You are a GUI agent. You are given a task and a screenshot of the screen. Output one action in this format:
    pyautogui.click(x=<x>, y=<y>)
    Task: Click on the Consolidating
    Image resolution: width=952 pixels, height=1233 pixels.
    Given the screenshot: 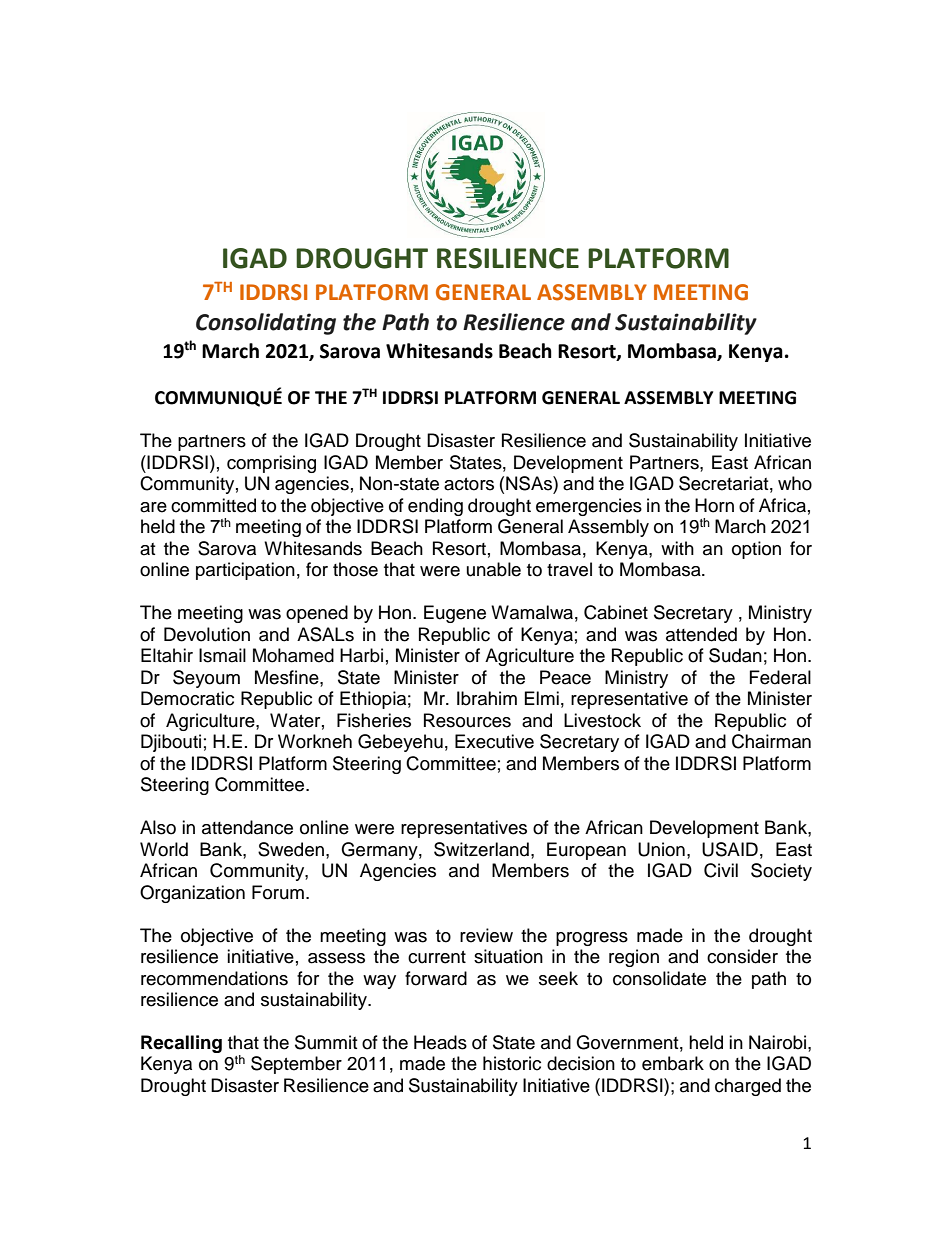 What is the action you would take?
    pyautogui.click(x=266, y=324)
